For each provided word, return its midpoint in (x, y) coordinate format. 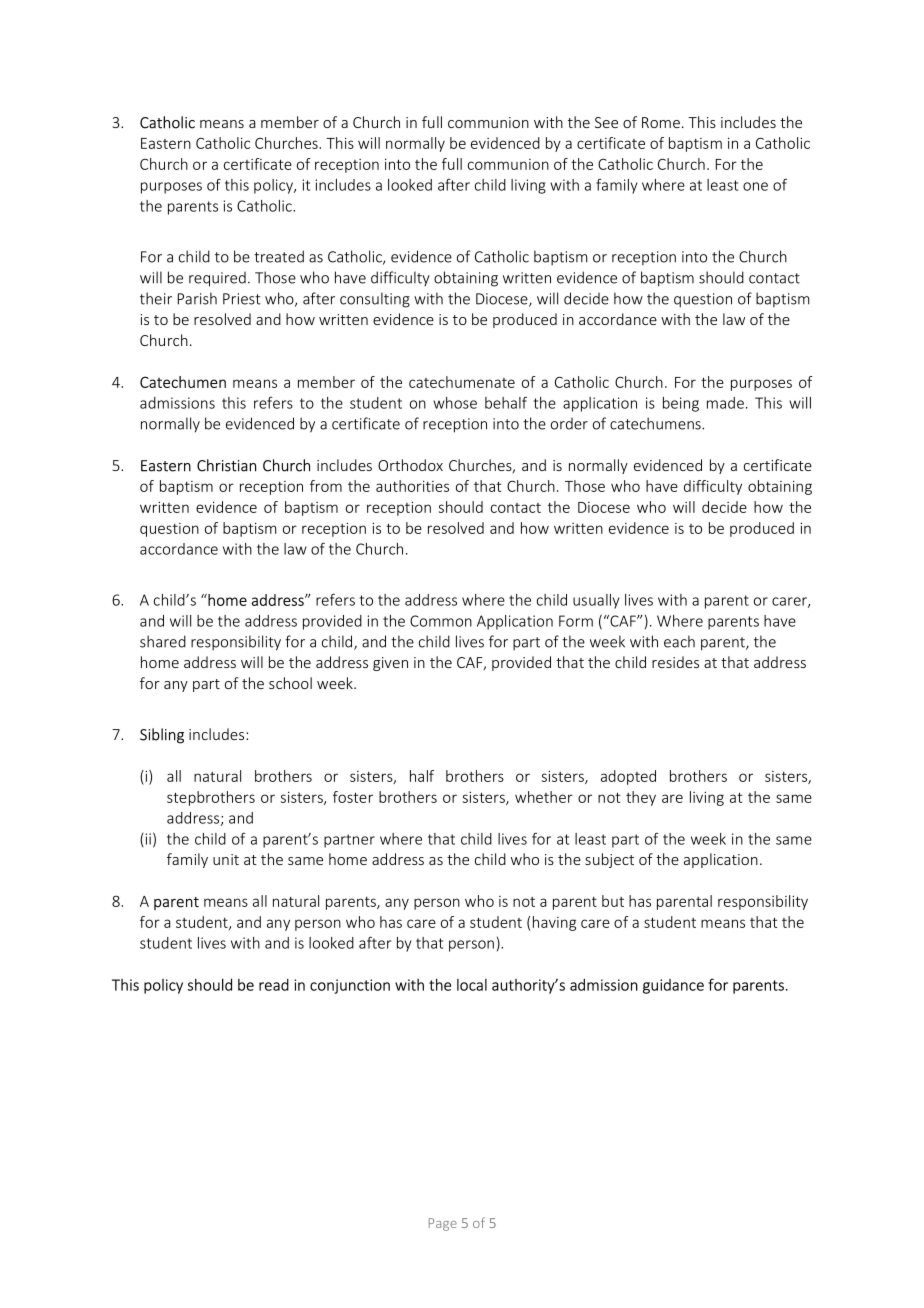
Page (443, 1224)
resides (675, 662)
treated (279, 256)
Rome (661, 122)
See (606, 122)
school (290, 683)
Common (441, 621)
